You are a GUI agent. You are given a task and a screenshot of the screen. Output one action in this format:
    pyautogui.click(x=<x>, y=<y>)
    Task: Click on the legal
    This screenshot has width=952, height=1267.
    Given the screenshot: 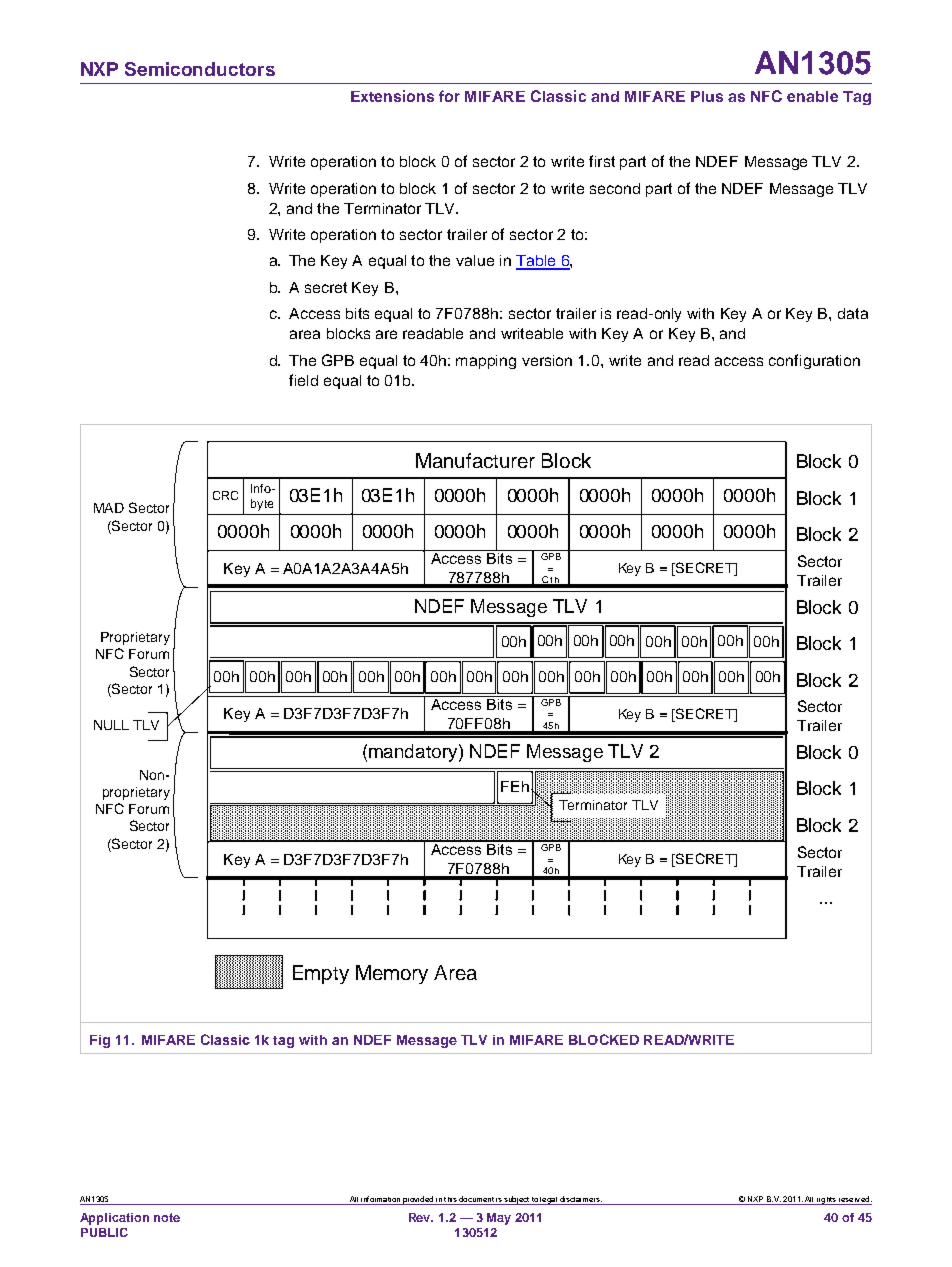 What is the action you would take?
    pyautogui.click(x=549, y=1201)
